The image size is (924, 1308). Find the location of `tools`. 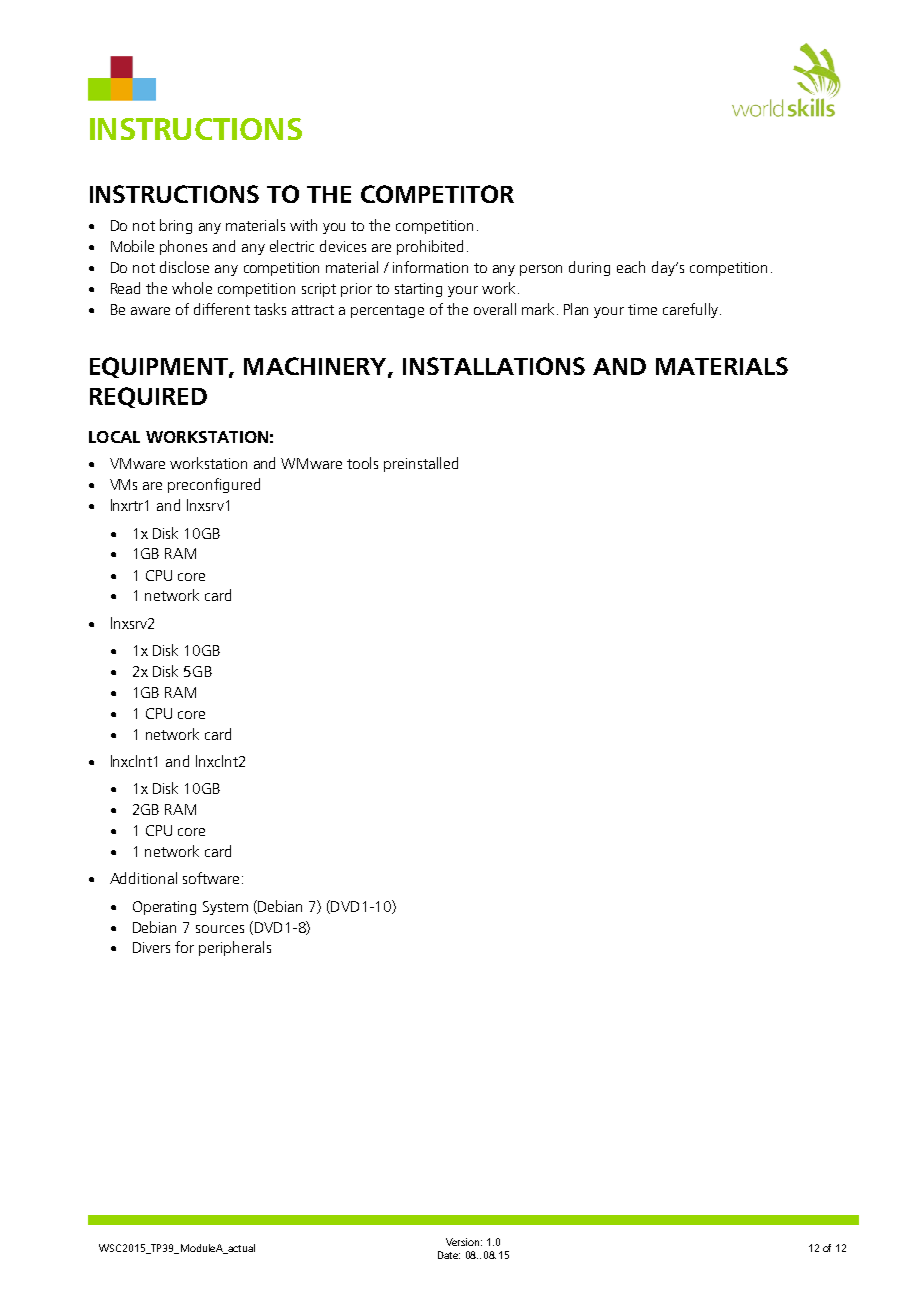

tools is located at coordinates (362, 463).
